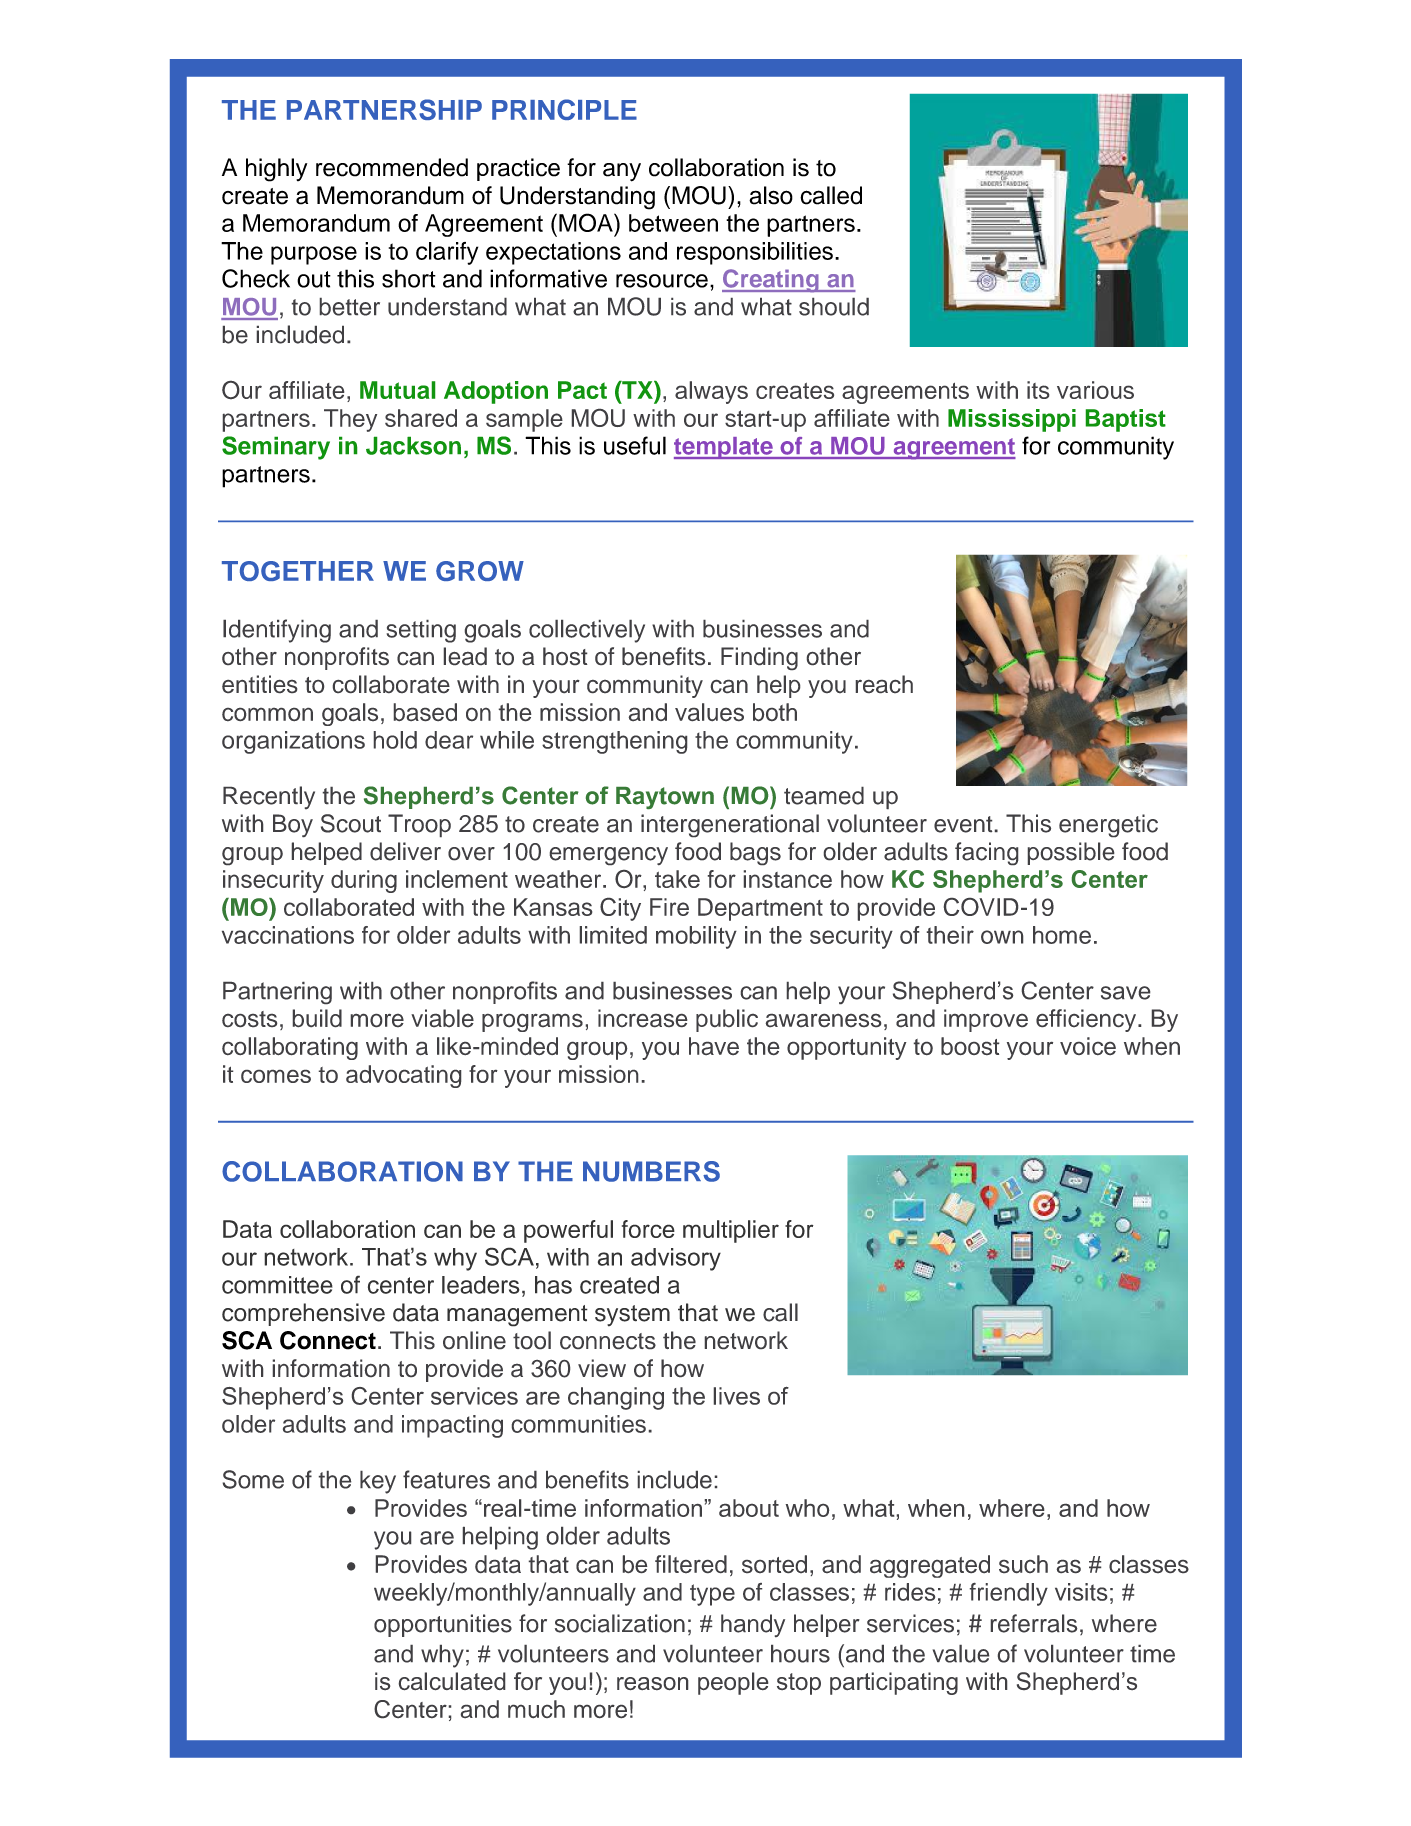  Describe the element at coordinates (443, 1625) in the document. I see `opportunities` at that location.
